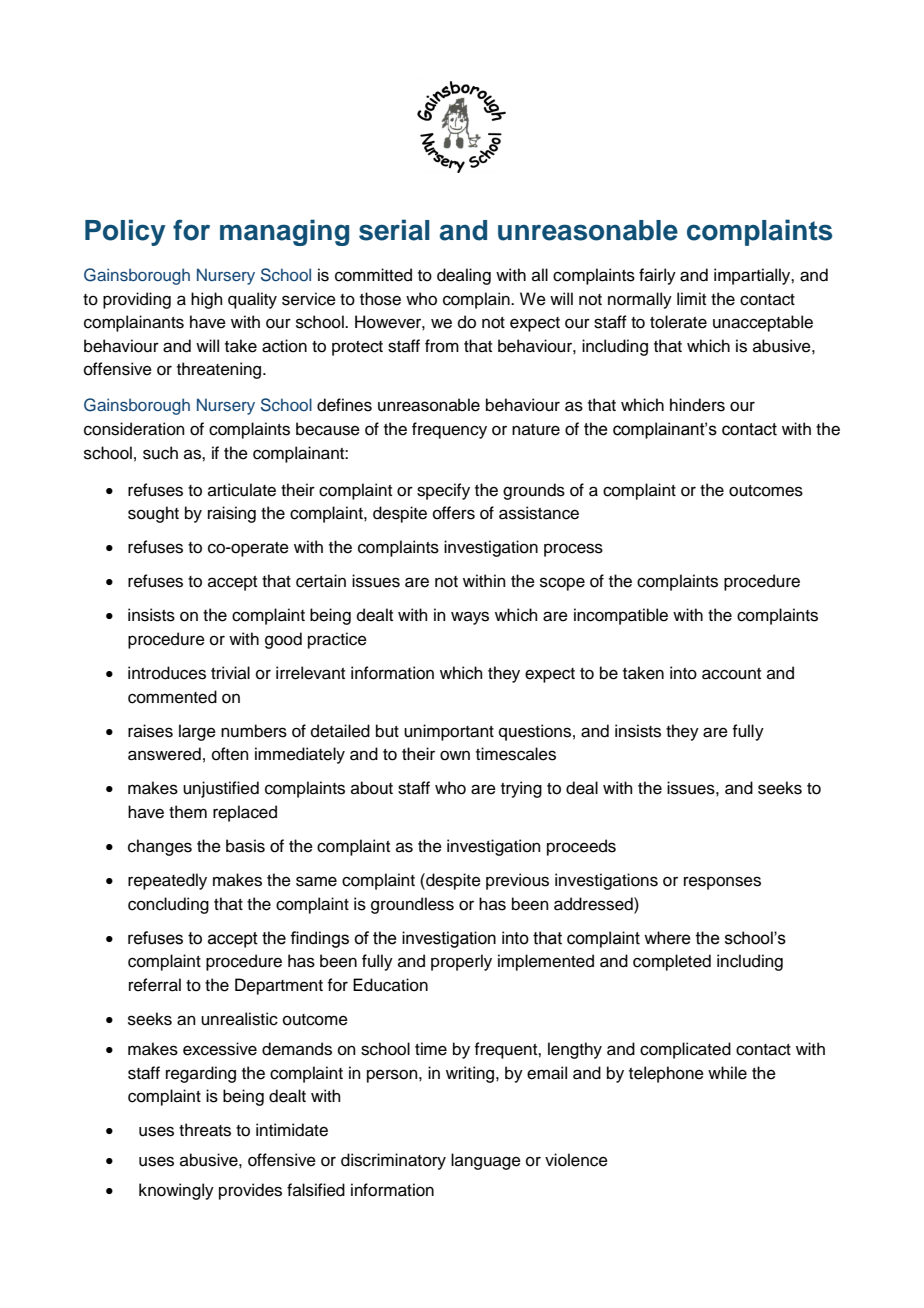  What do you see at coordinates (242, 490) in the screenshot?
I see `articulate` at bounding box center [242, 490].
